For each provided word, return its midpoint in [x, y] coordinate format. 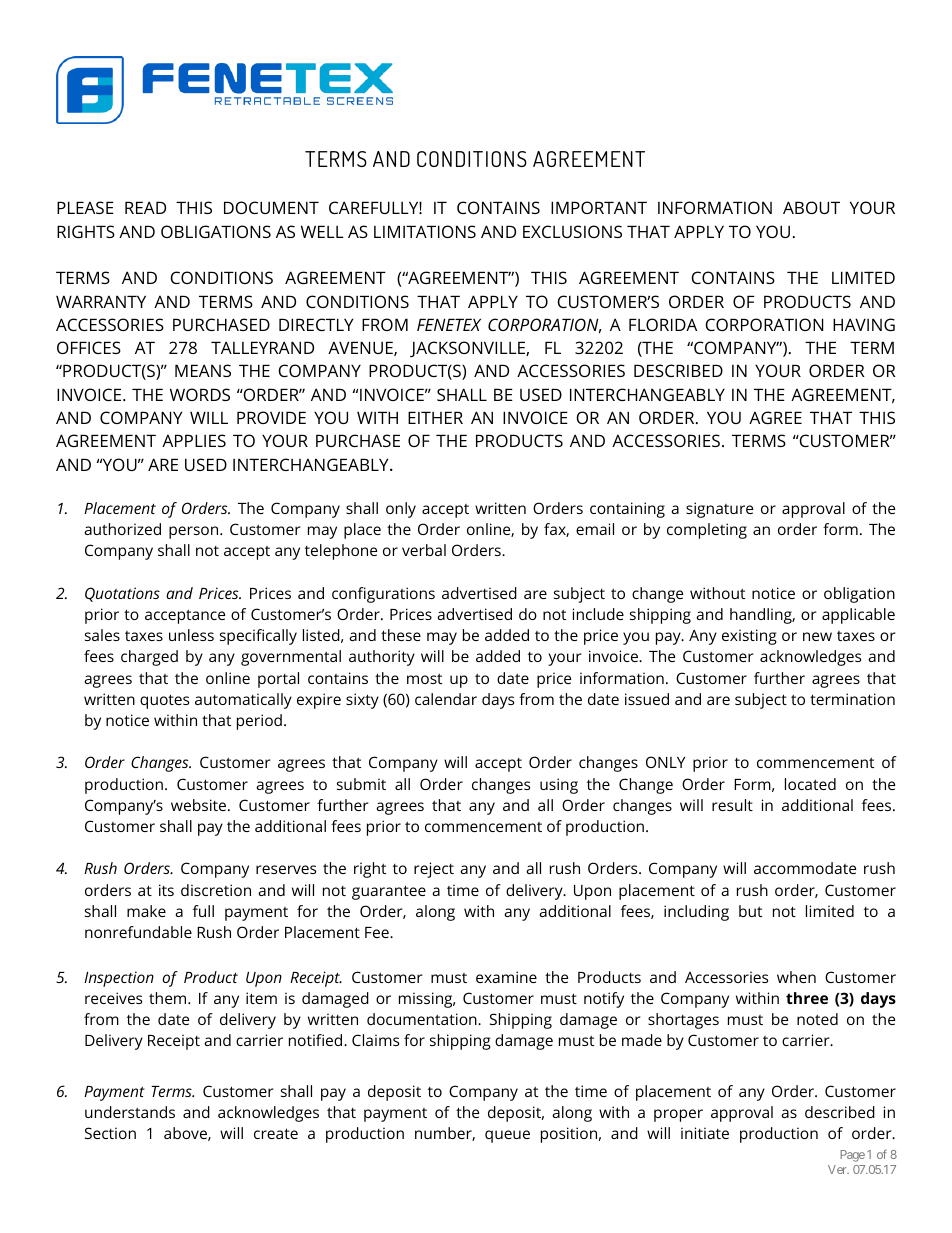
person [195, 532]
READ [145, 207]
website [200, 805]
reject [434, 870]
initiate [705, 1133]
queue [507, 1136]
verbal [424, 550]
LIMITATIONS [425, 231]
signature [719, 510]
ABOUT [811, 207]
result [732, 805]
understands [130, 1112]
